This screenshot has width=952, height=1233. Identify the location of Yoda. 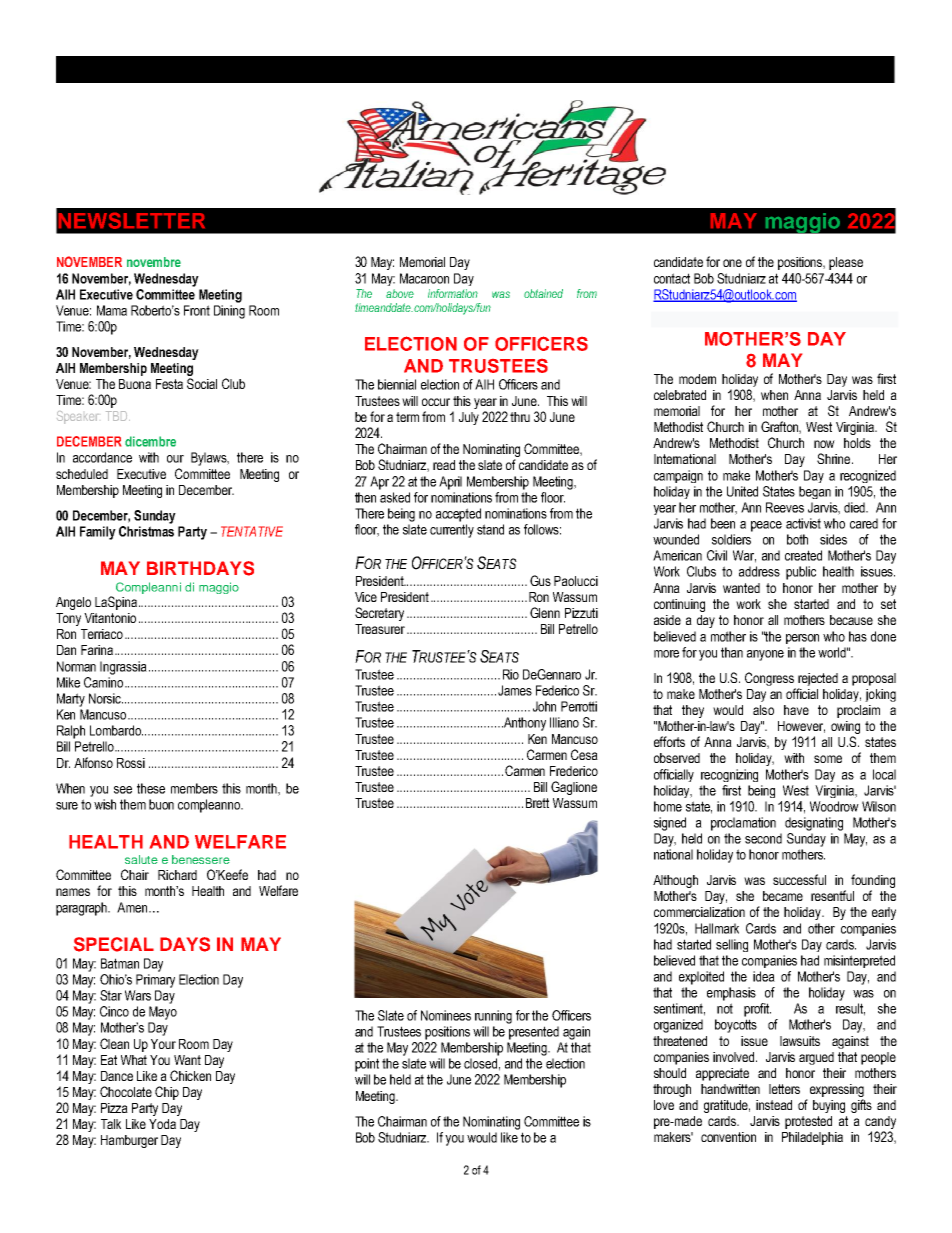
(162, 1124).
